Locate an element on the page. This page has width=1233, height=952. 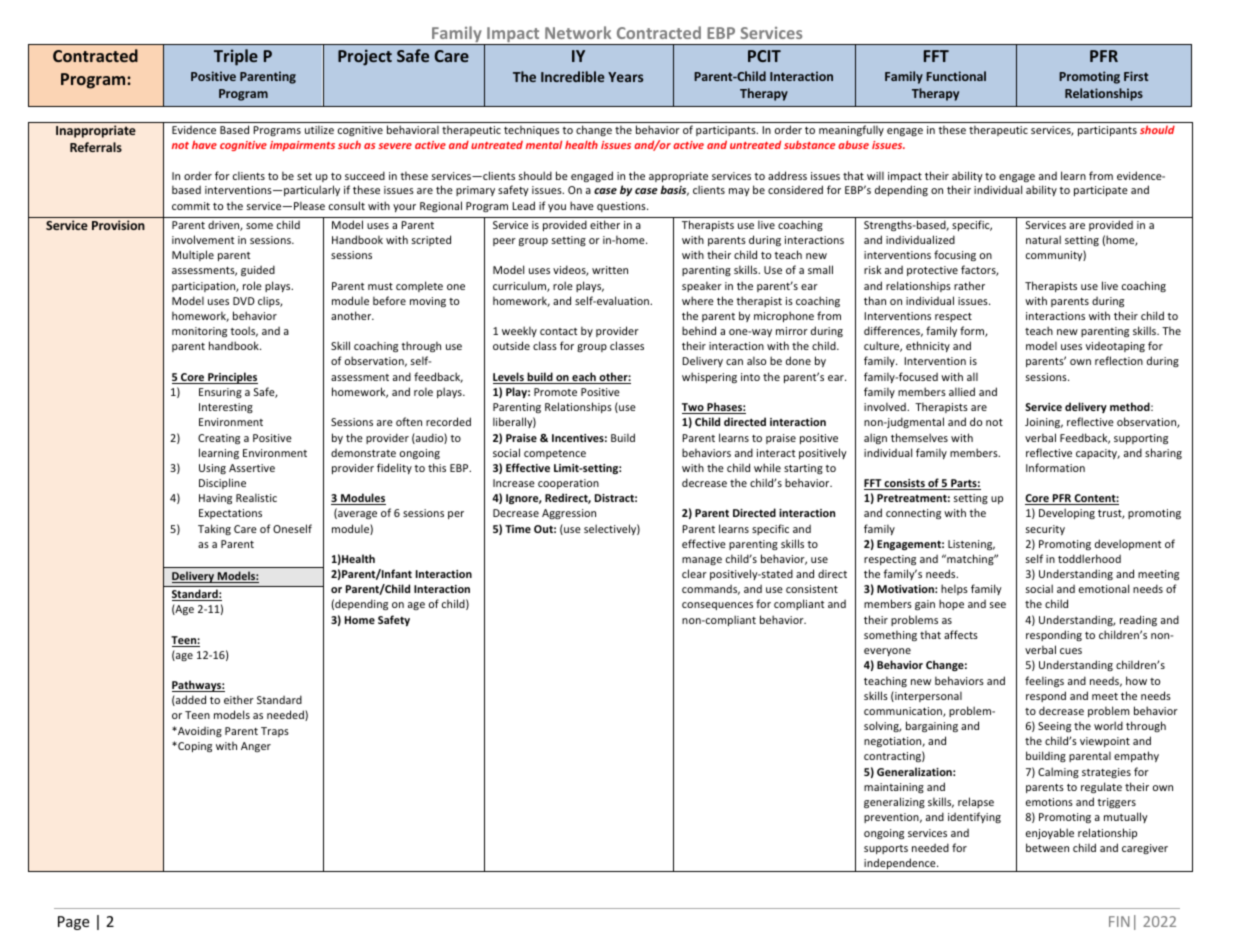
contact is located at coordinates (558, 331).
